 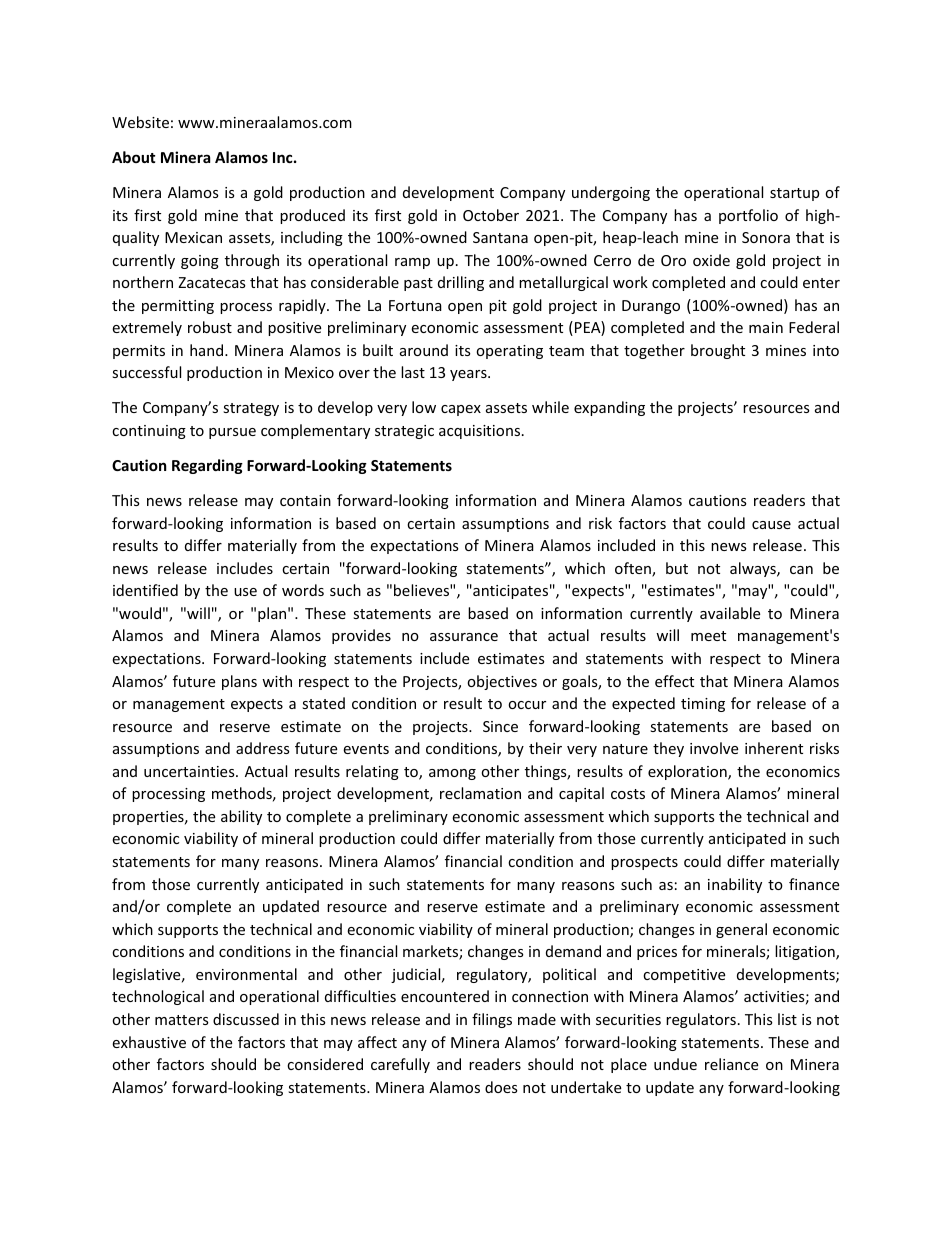 What do you see at coordinates (718, 351) in the screenshot?
I see `brought` at bounding box center [718, 351].
